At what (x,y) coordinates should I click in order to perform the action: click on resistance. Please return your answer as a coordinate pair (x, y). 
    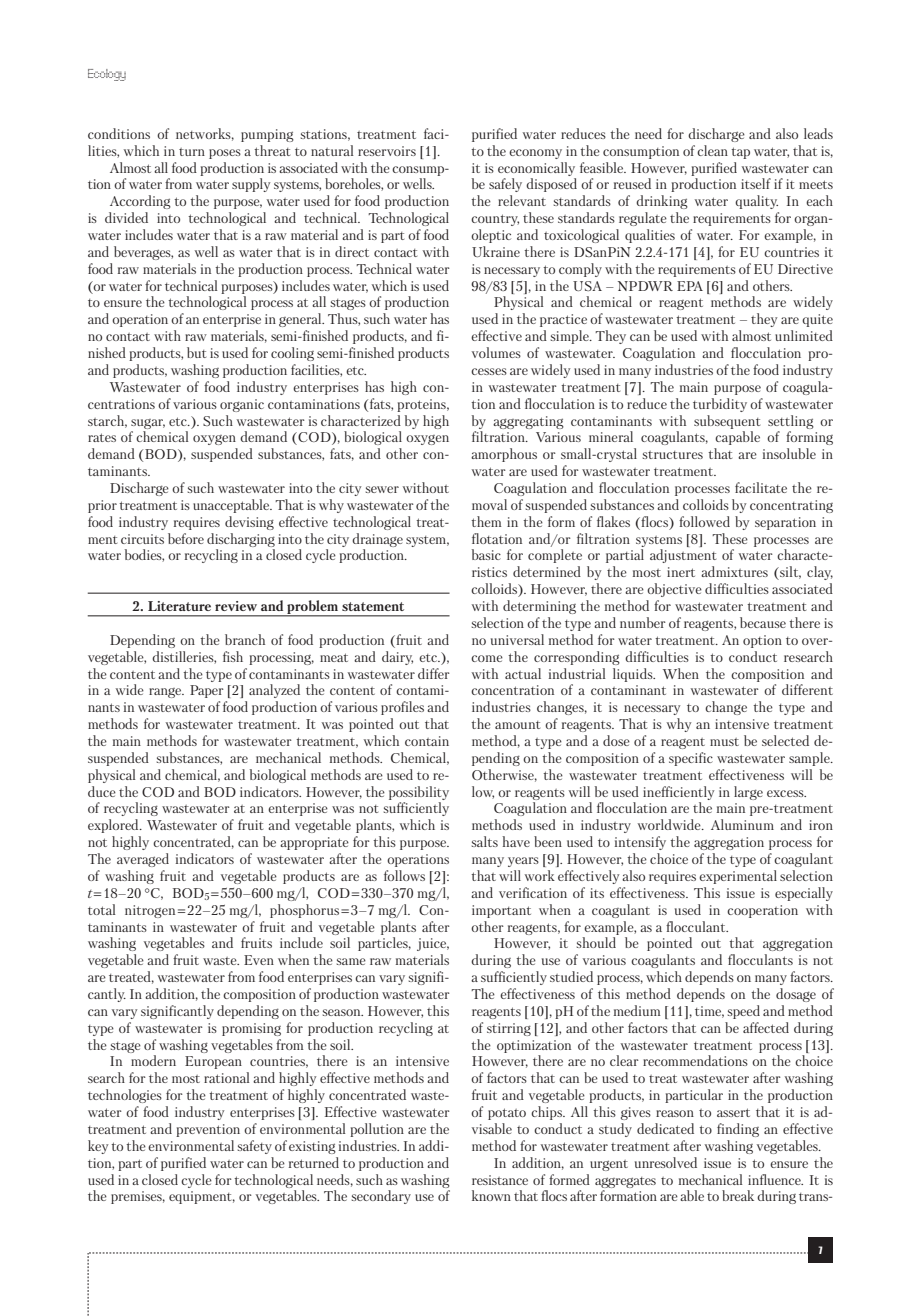
    Looking at the image, I should click on (500, 1180).
